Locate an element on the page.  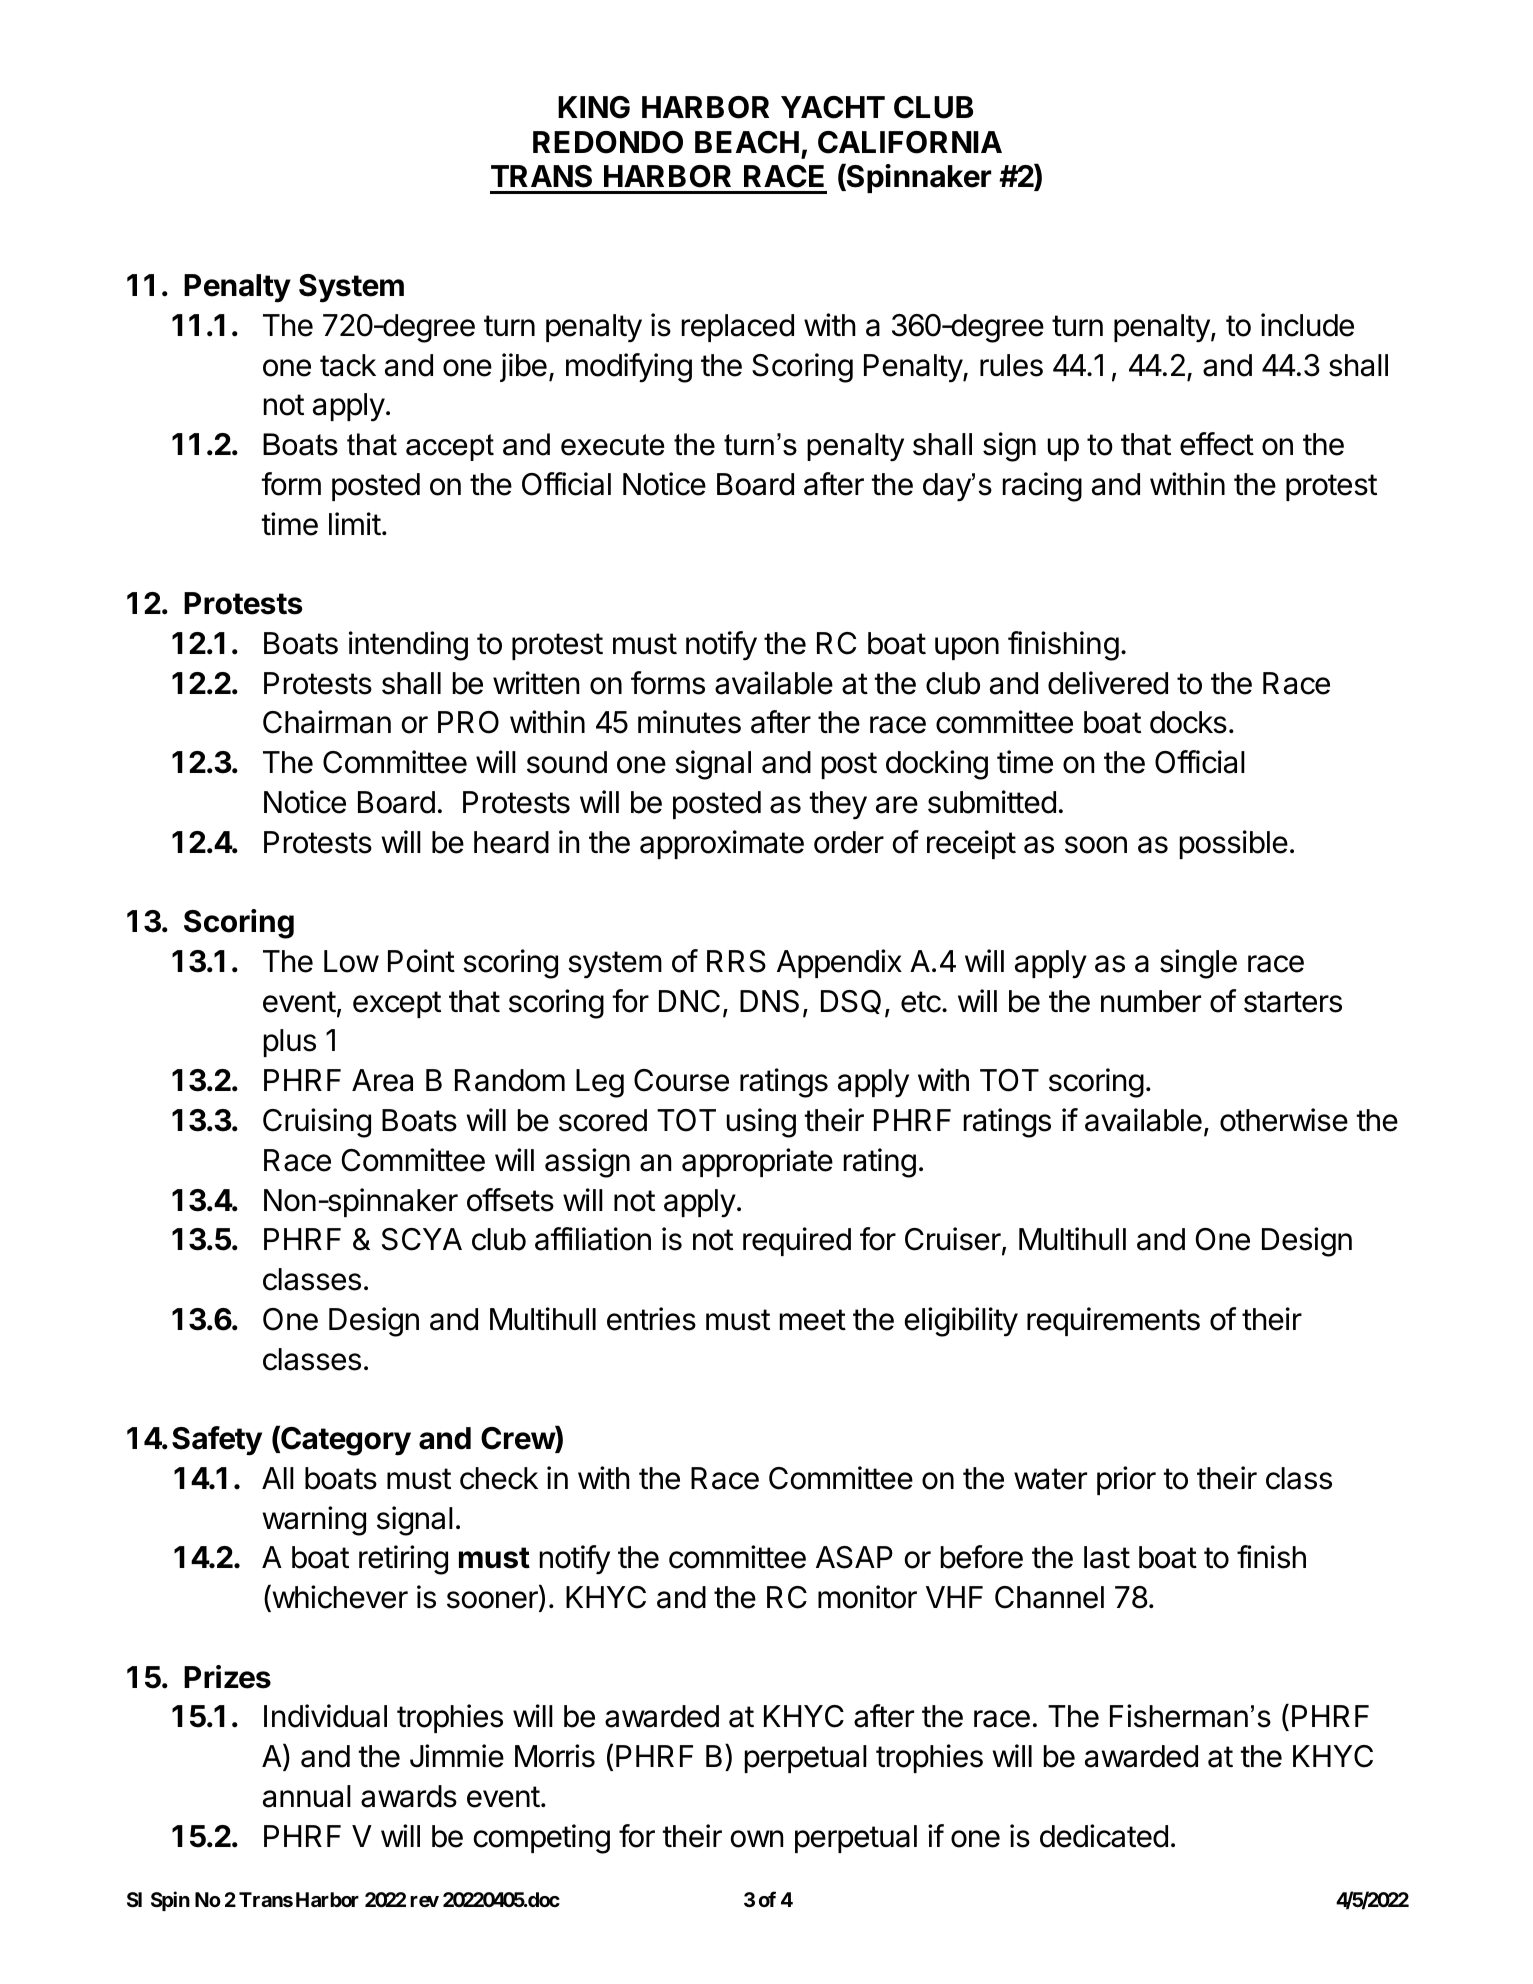
Chairman is located at coordinates (327, 722).
